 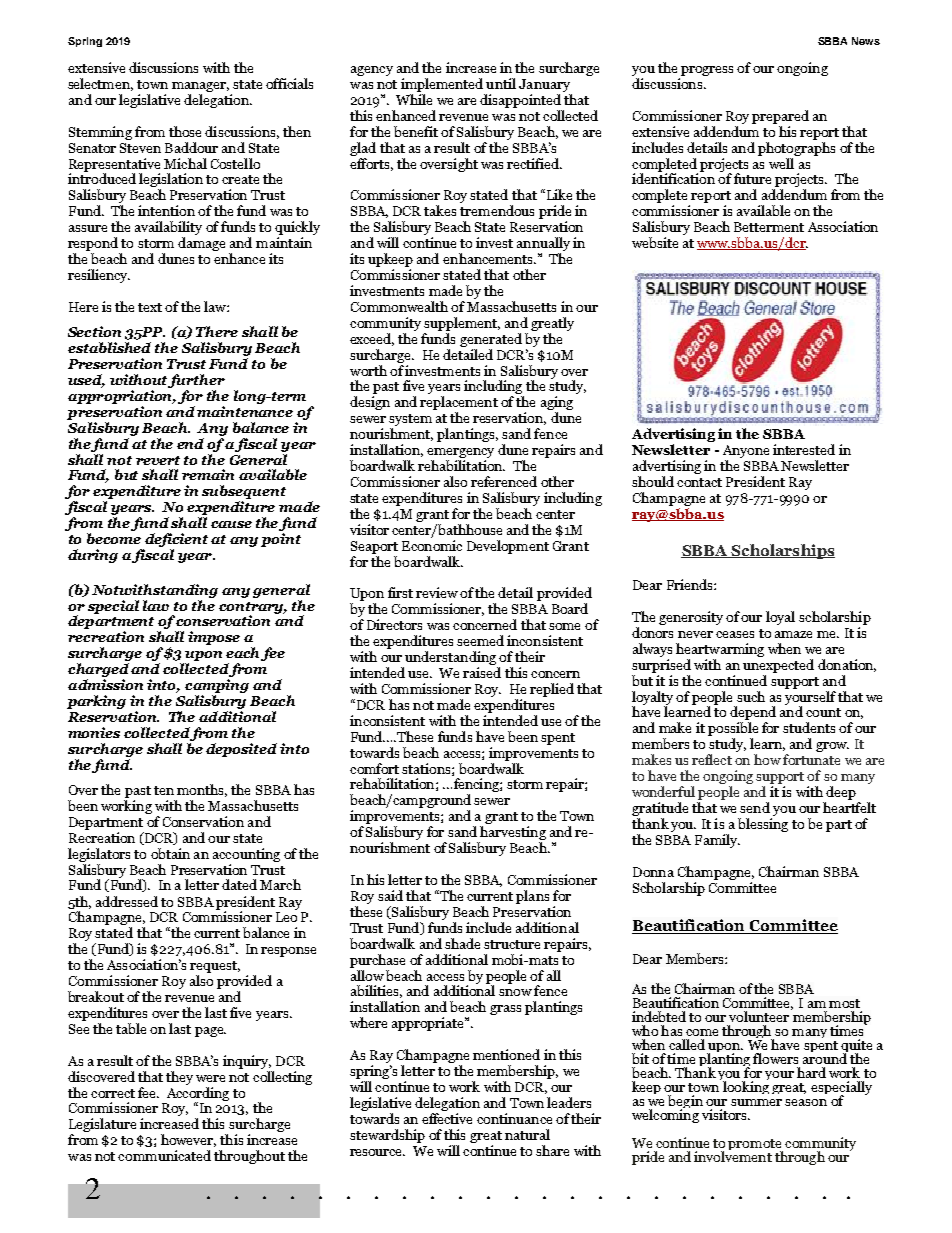 I want to click on implemented, so click(x=442, y=85).
